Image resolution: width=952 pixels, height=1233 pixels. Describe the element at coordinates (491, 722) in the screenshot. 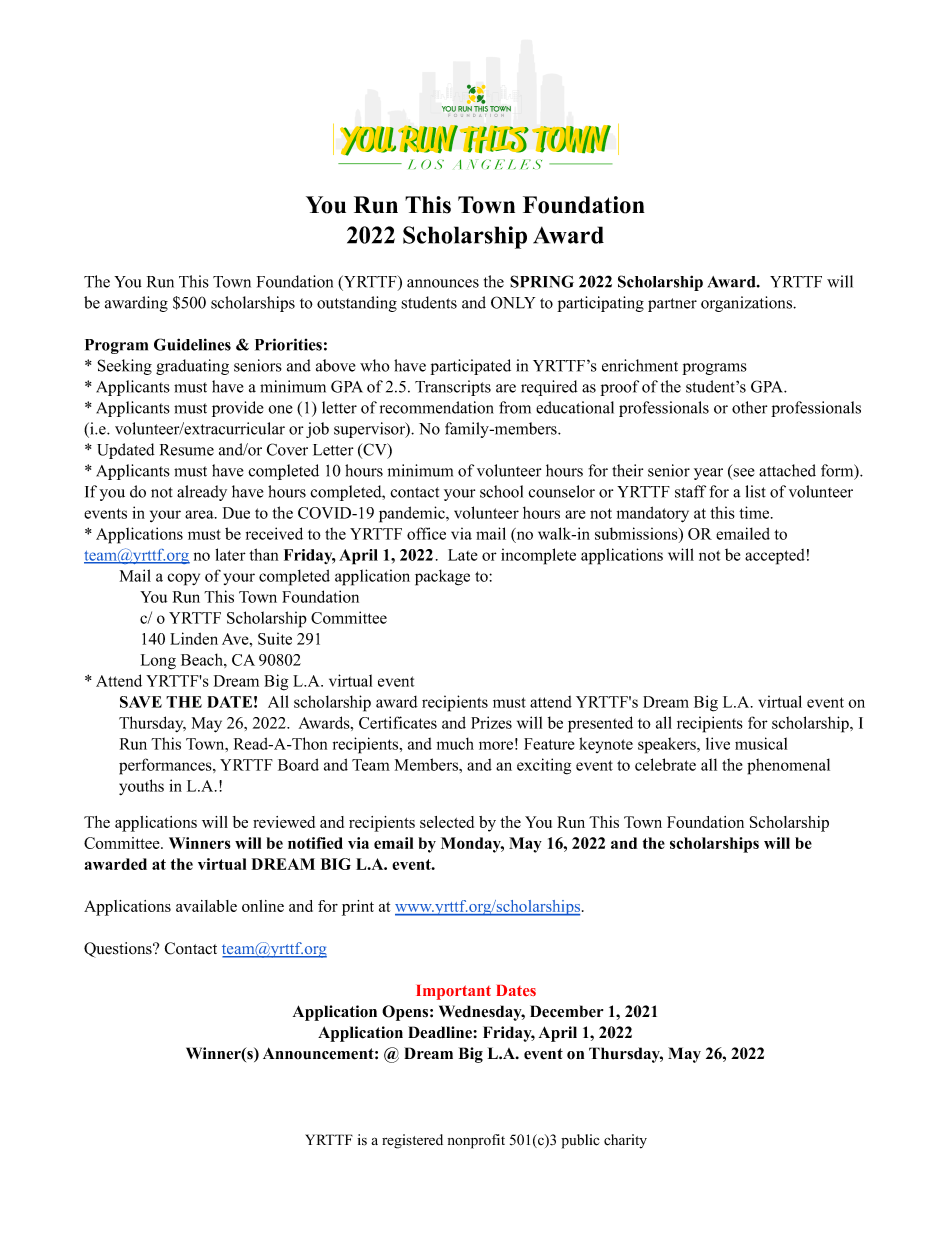

I see `Prizes` at that location.
